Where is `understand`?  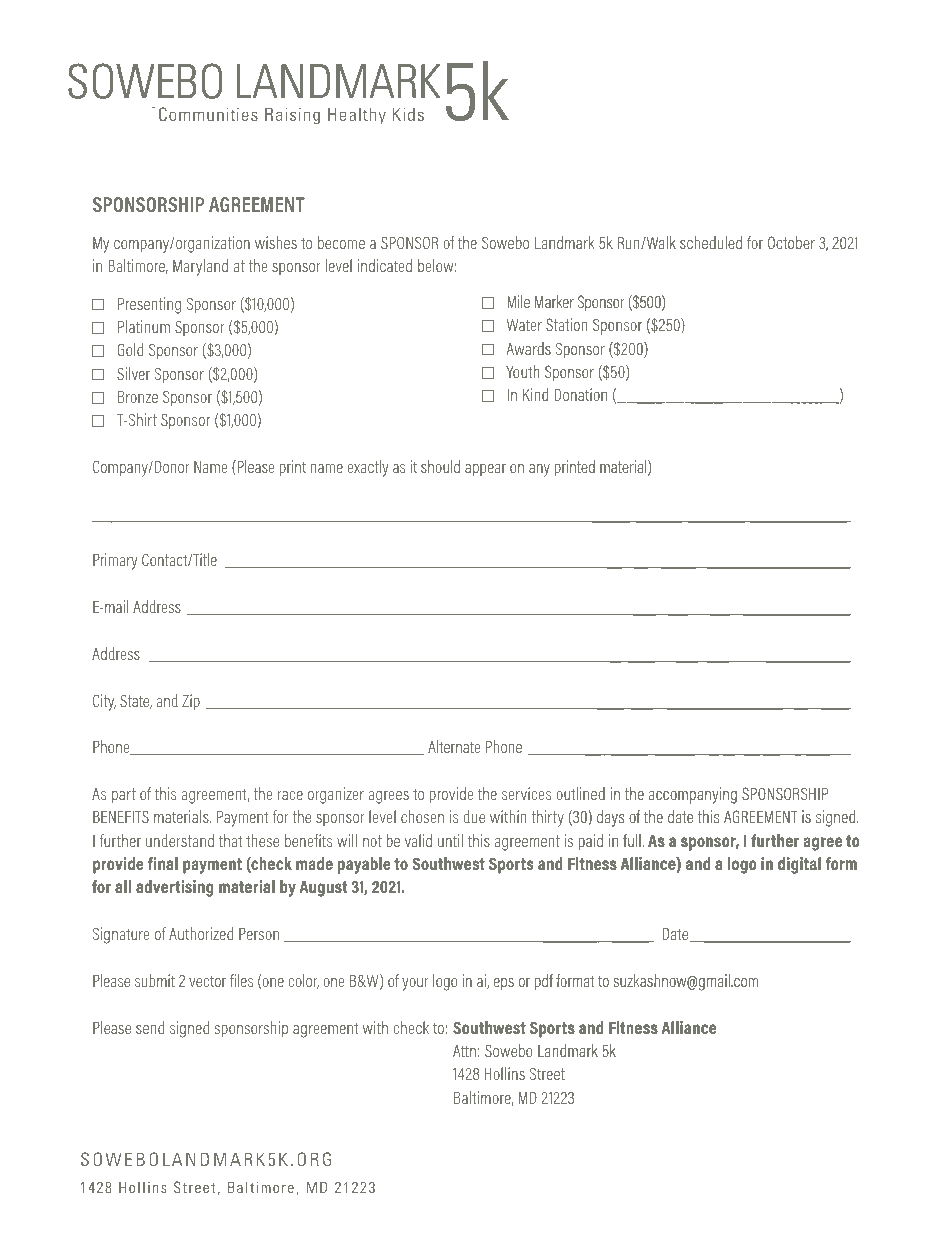
understand is located at coordinates (180, 840).
